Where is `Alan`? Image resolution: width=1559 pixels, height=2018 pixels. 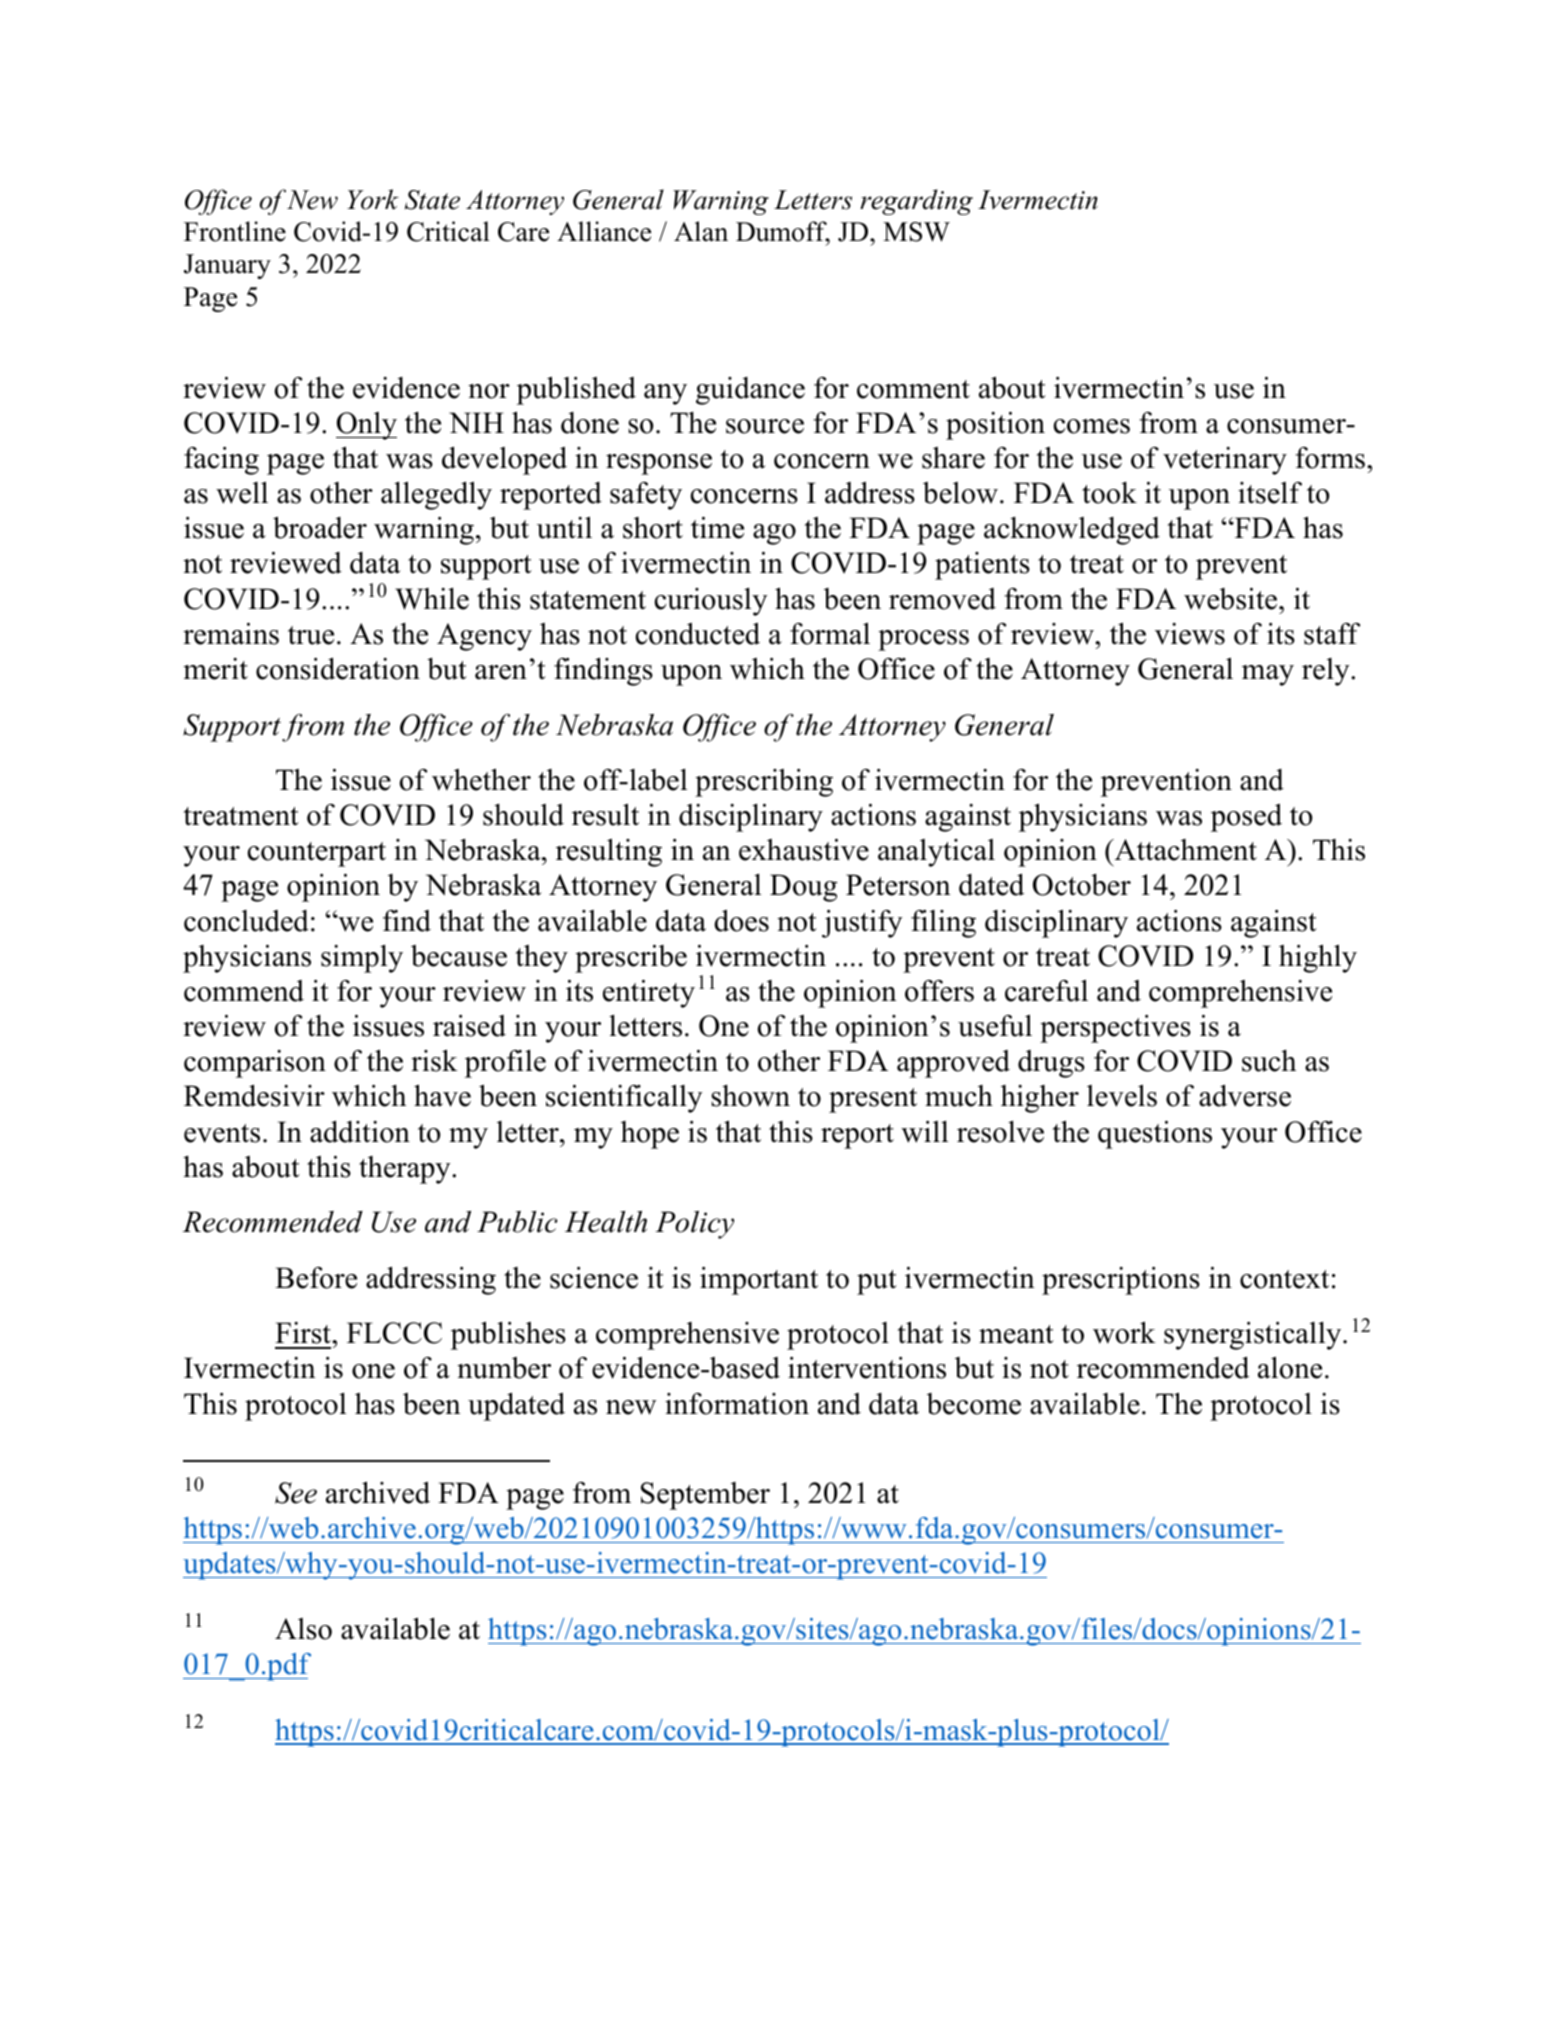 Alan is located at coordinates (701, 231).
